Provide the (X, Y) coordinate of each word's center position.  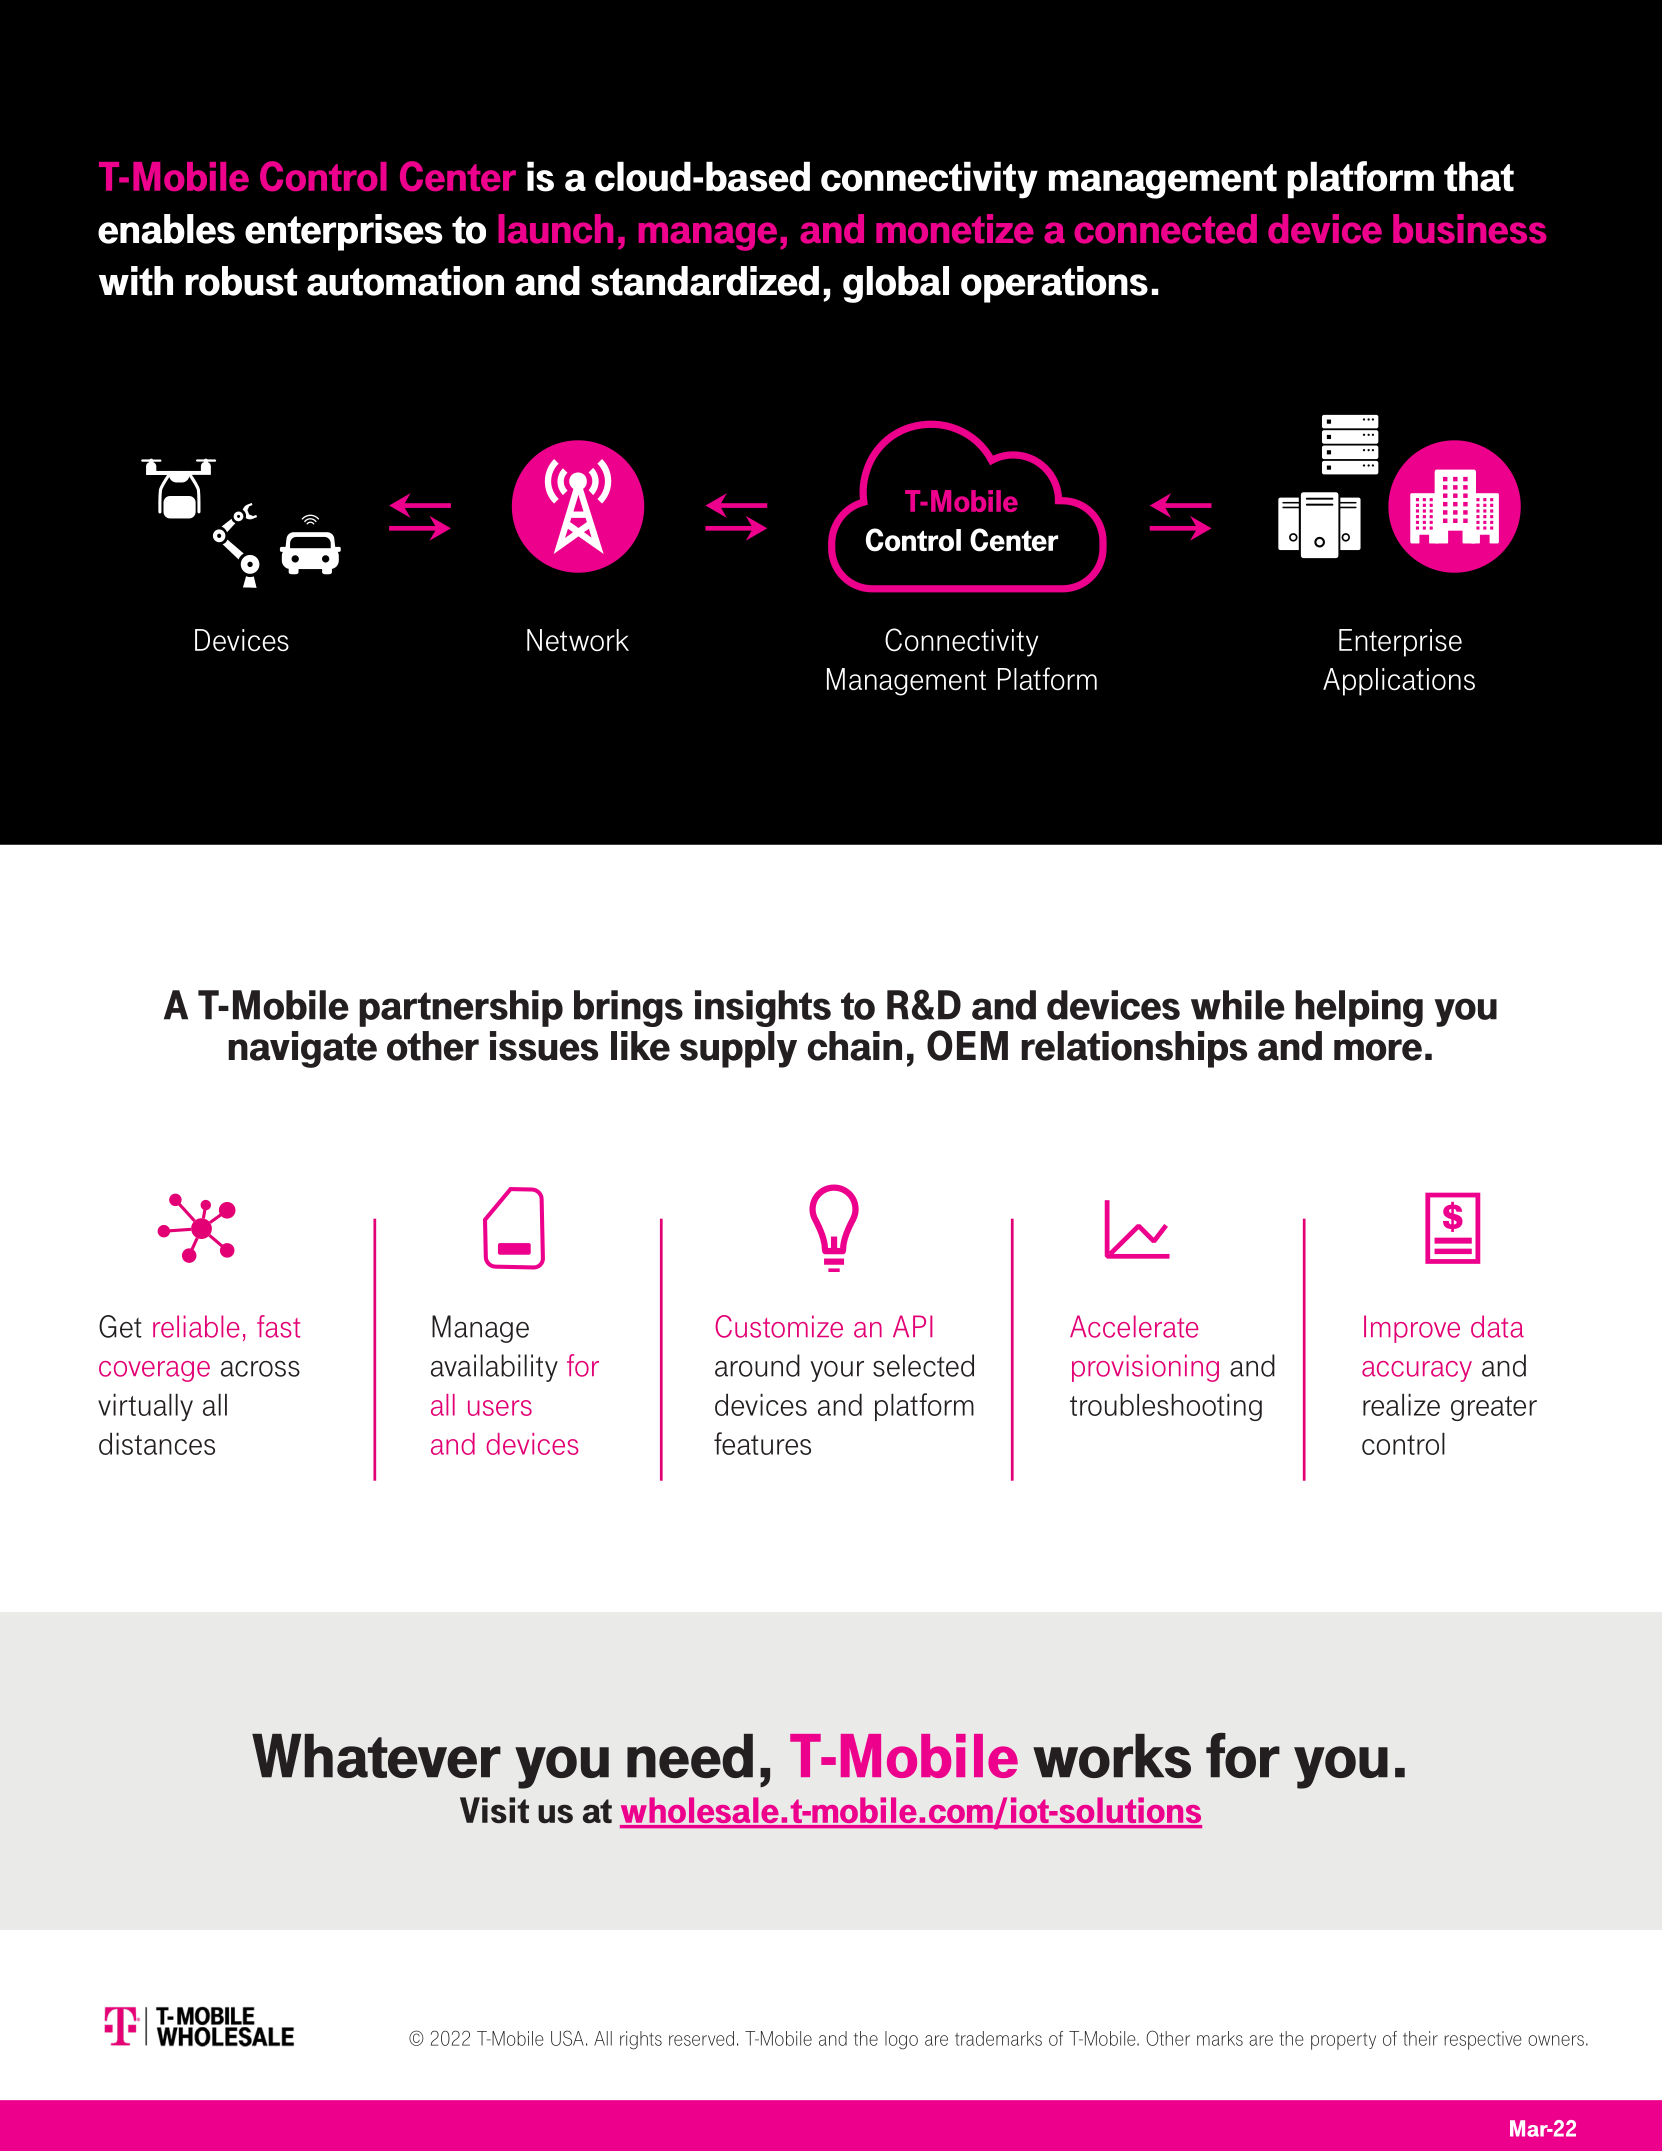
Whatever (376, 1756)
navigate (302, 1049)
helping (1359, 1008)
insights (763, 1008)
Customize (779, 1326)
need (690, 1756)
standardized (705, 281)
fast (278, 1326)
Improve (1412, 1329)
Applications (1399, 682)
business (1470, 229)
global (896, 284)
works (1112, 1756)
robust (241, 281)
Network (578, 640)
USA (567, 2038)
